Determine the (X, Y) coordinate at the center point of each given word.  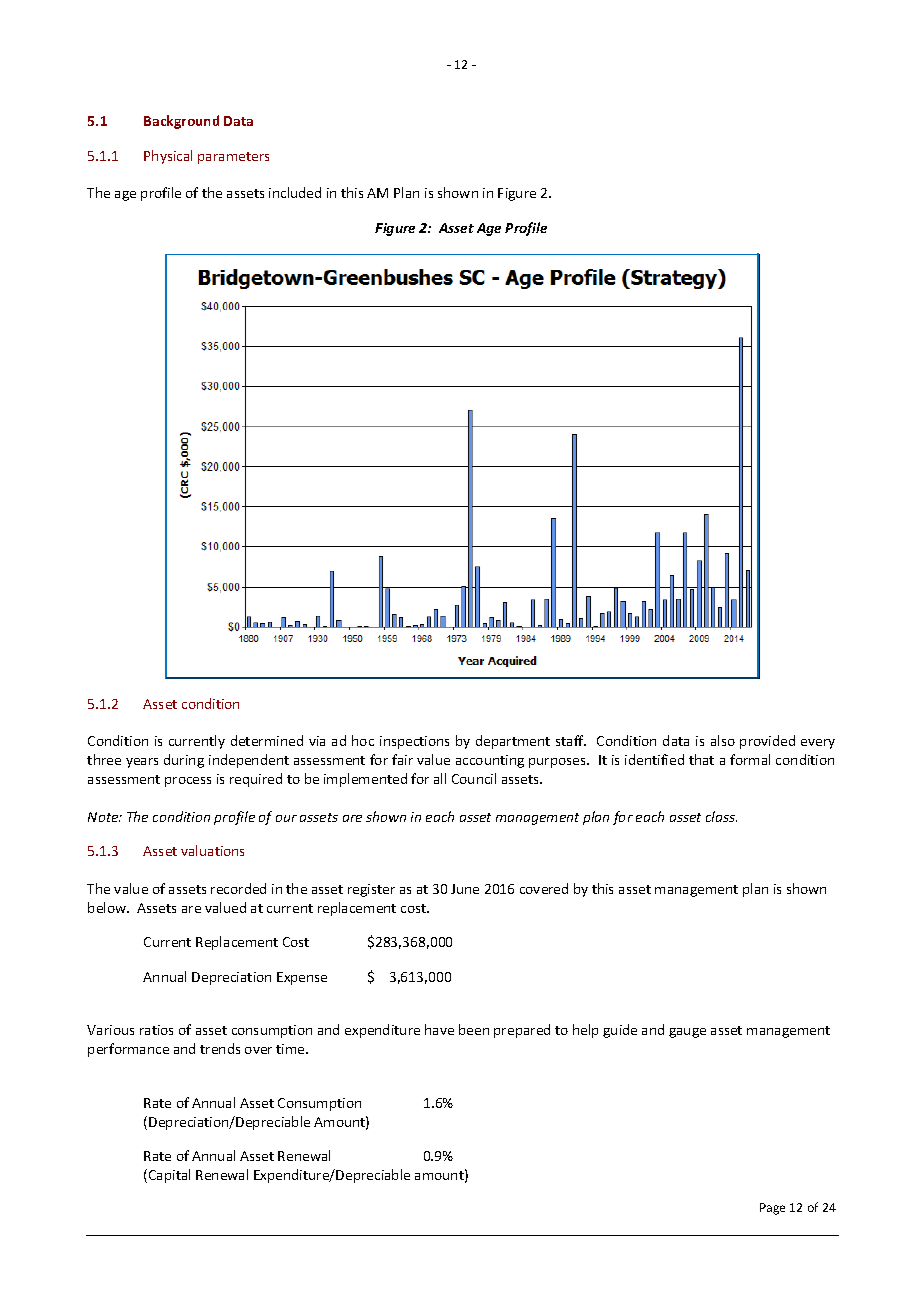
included (295, 192)
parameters (233, 158)
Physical (168, 157)
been (474, 1029)
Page (772, 1209)
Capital (169, 1176)
